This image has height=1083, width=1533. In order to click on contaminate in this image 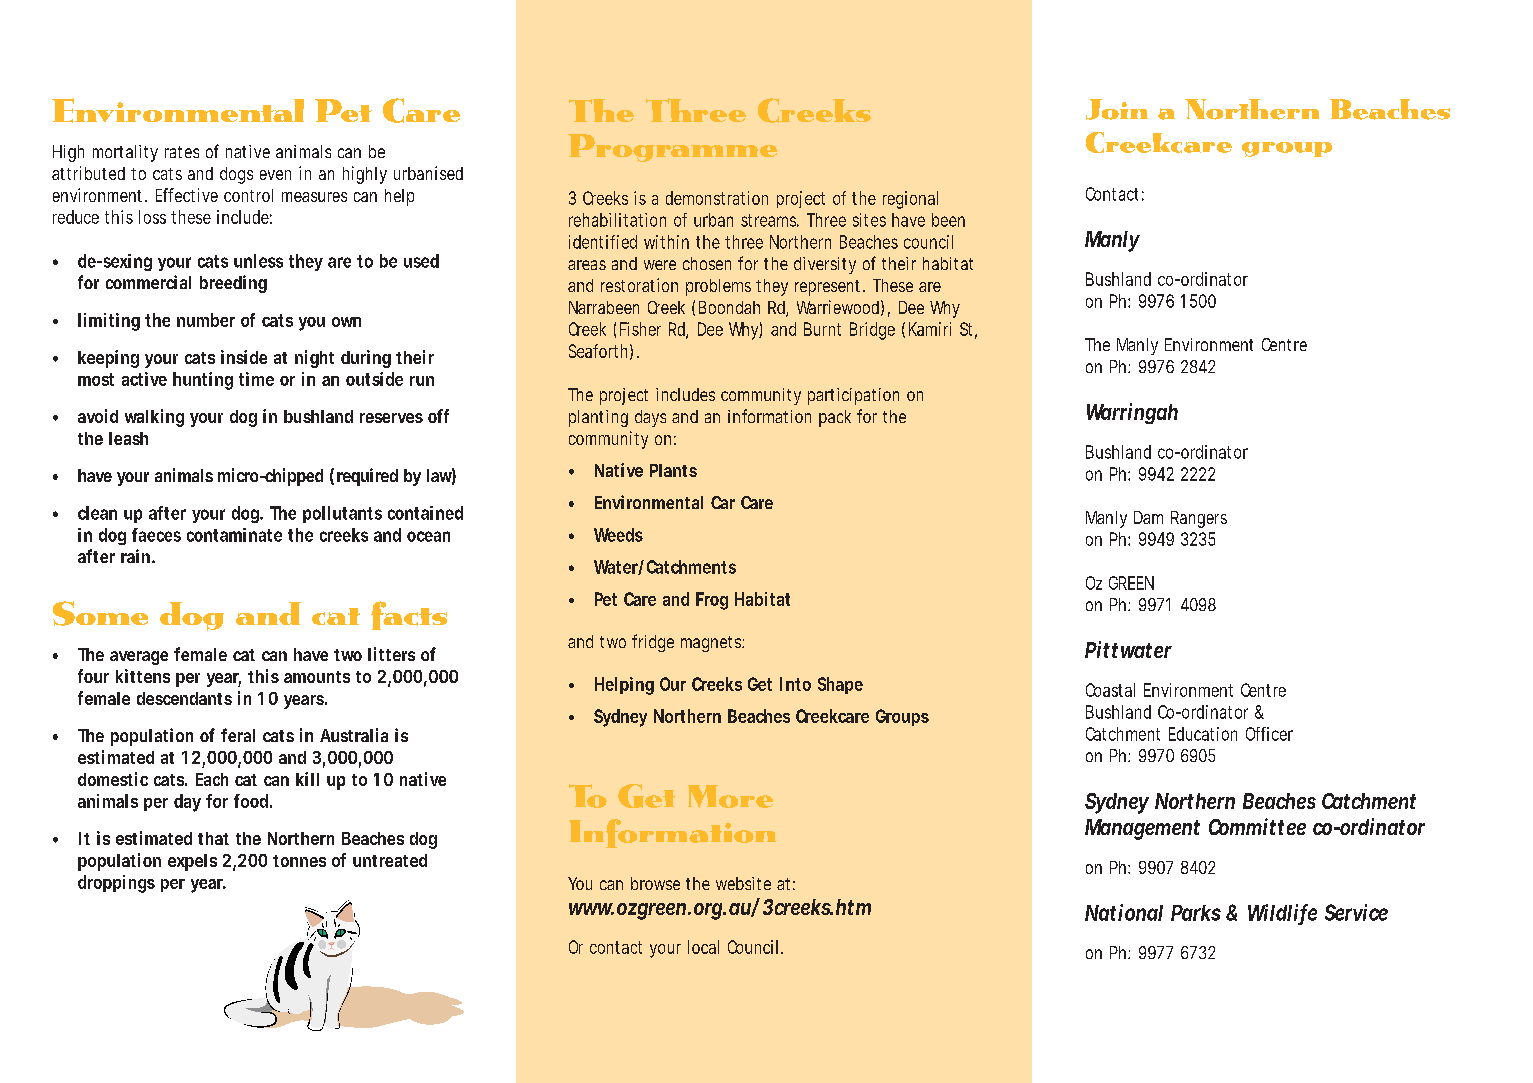, I will do `click(234, 535)`.
